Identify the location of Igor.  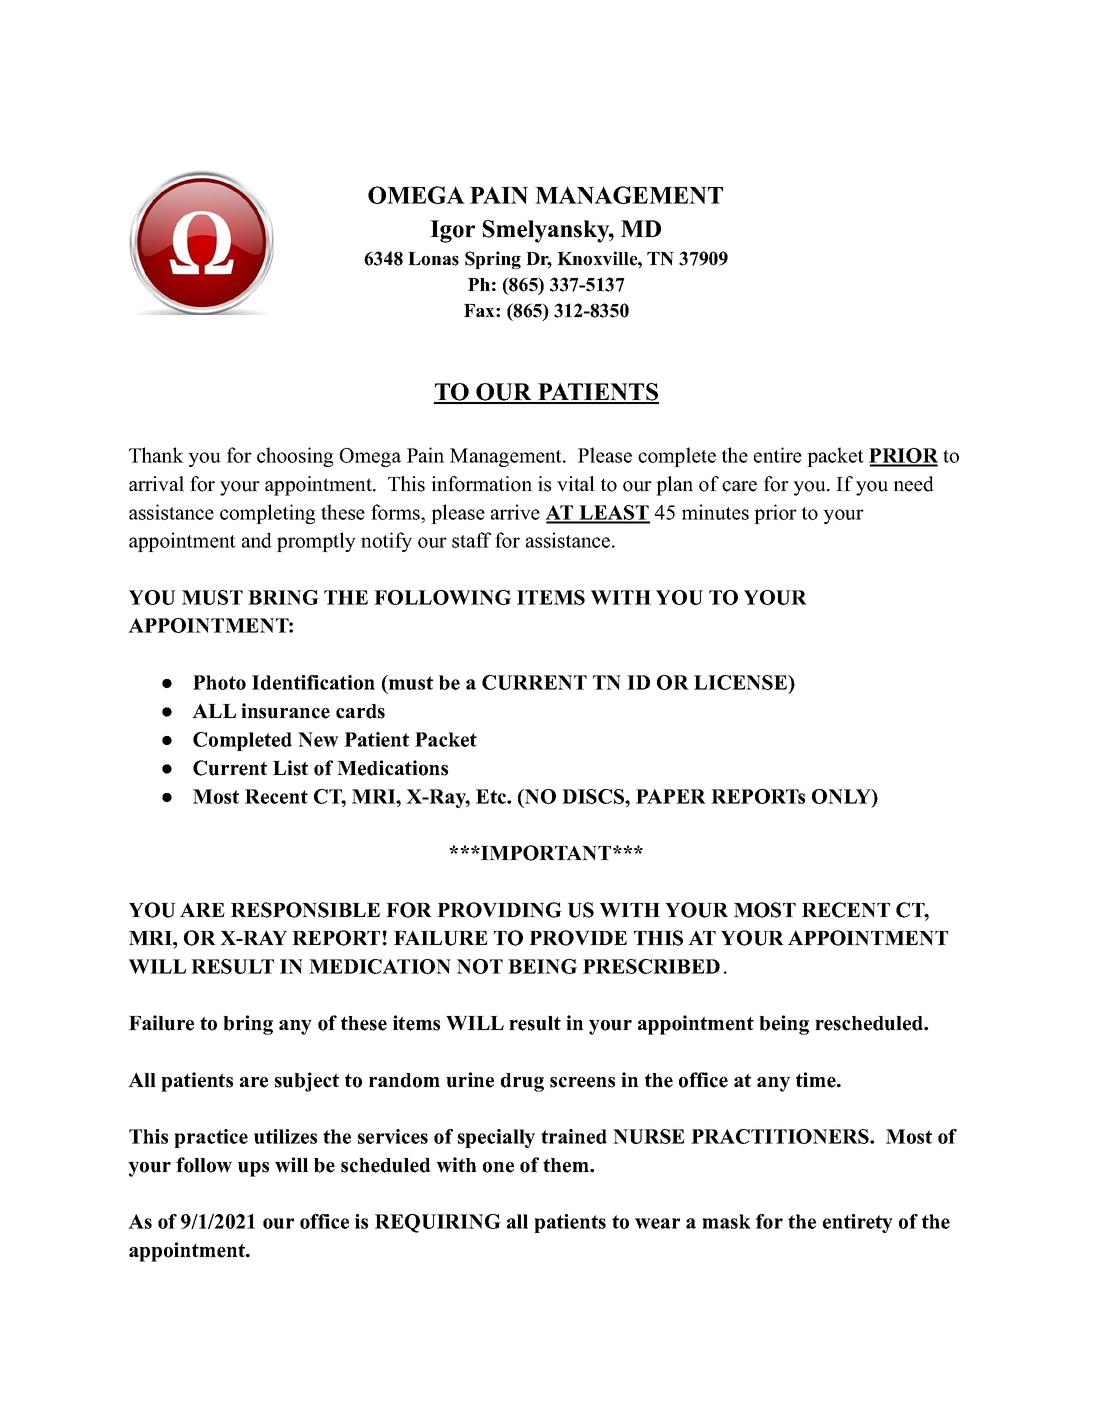
(452, 231).
